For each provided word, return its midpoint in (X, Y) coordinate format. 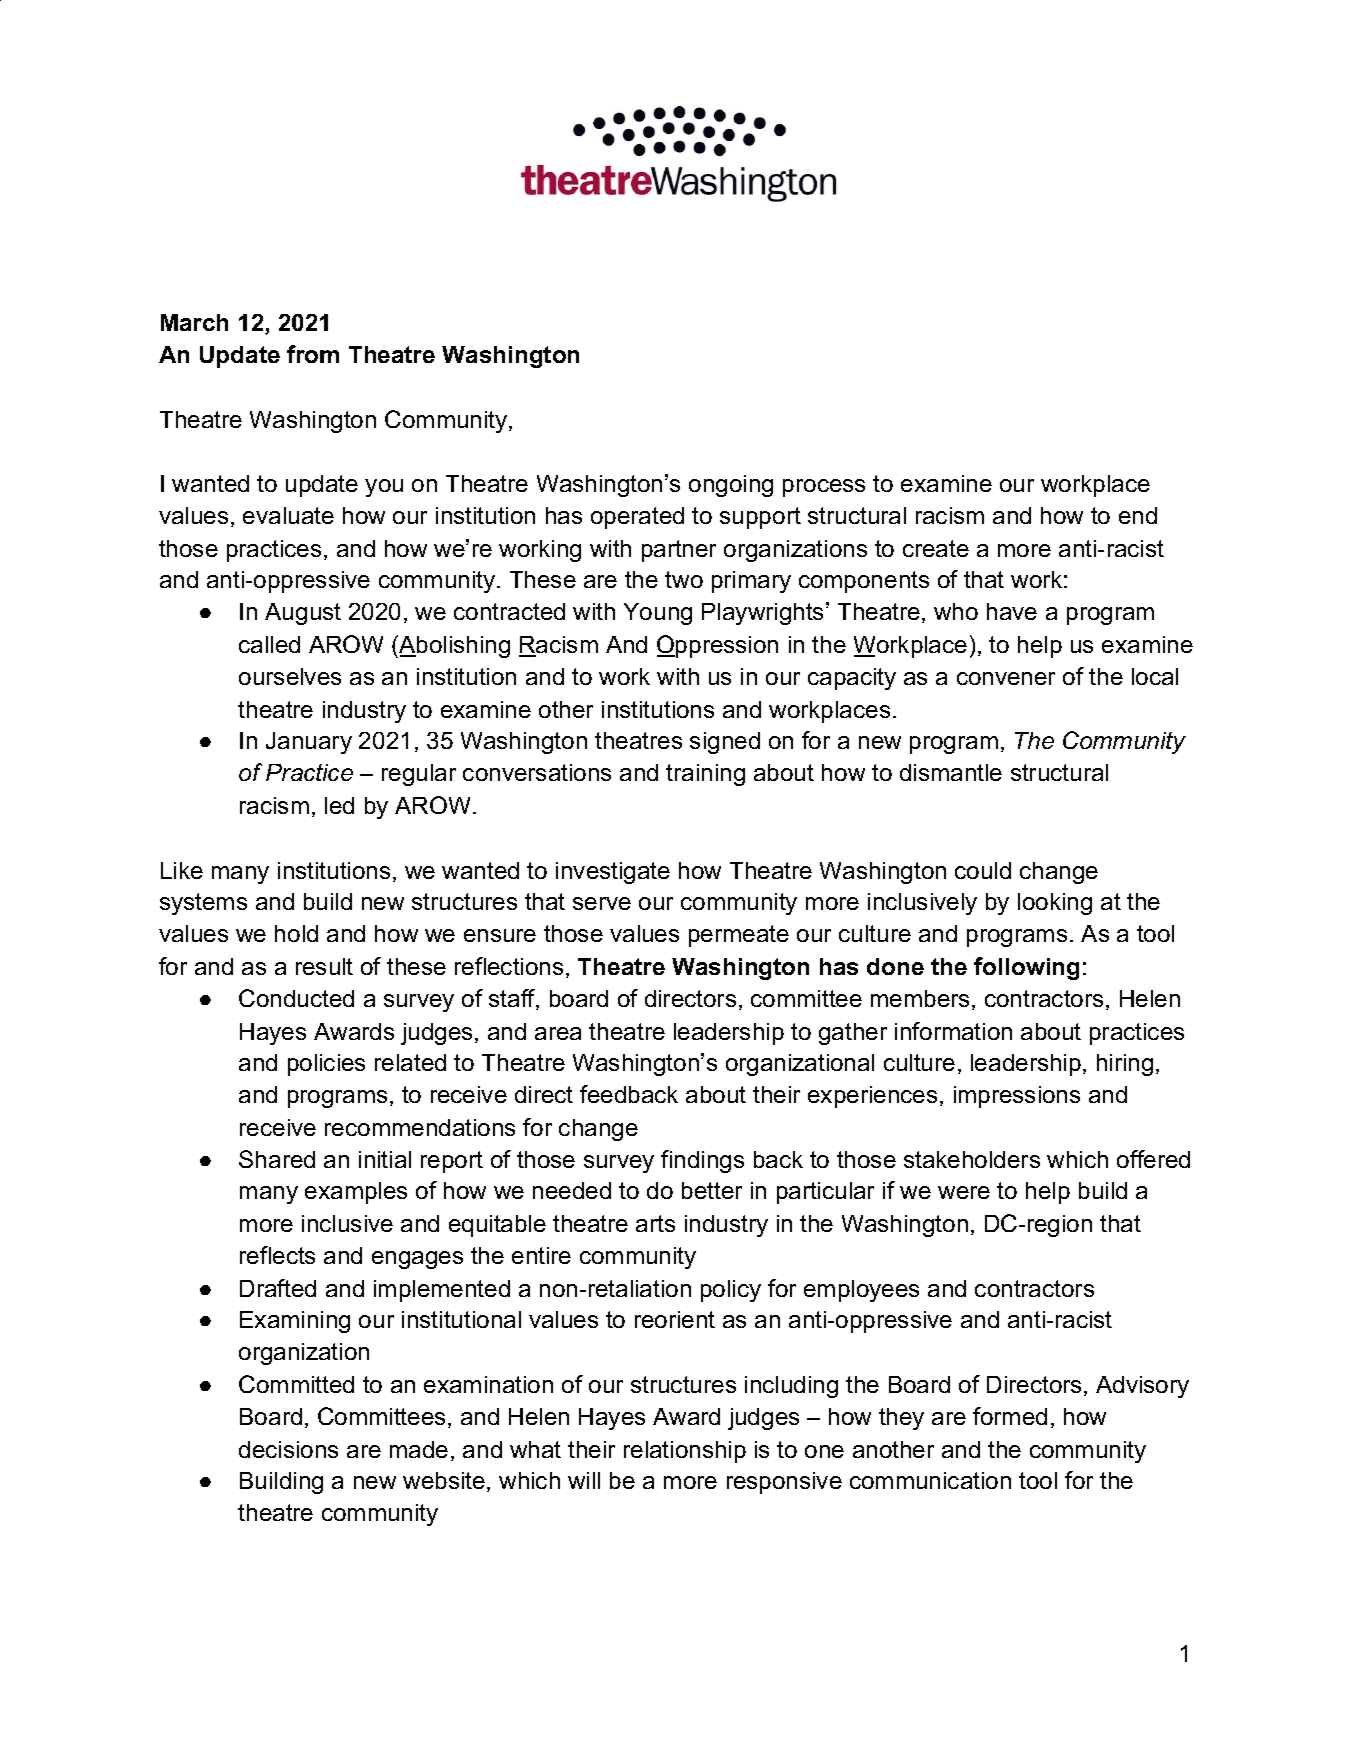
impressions (1017, 1097)
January (309, 743)
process (824, 488)
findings (702, 1161)
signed (725, 743)
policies (326, 1065)
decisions (288, 1449)
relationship (685, 1452)
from (313, 354)
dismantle (951, 772)
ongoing (731, 486)
